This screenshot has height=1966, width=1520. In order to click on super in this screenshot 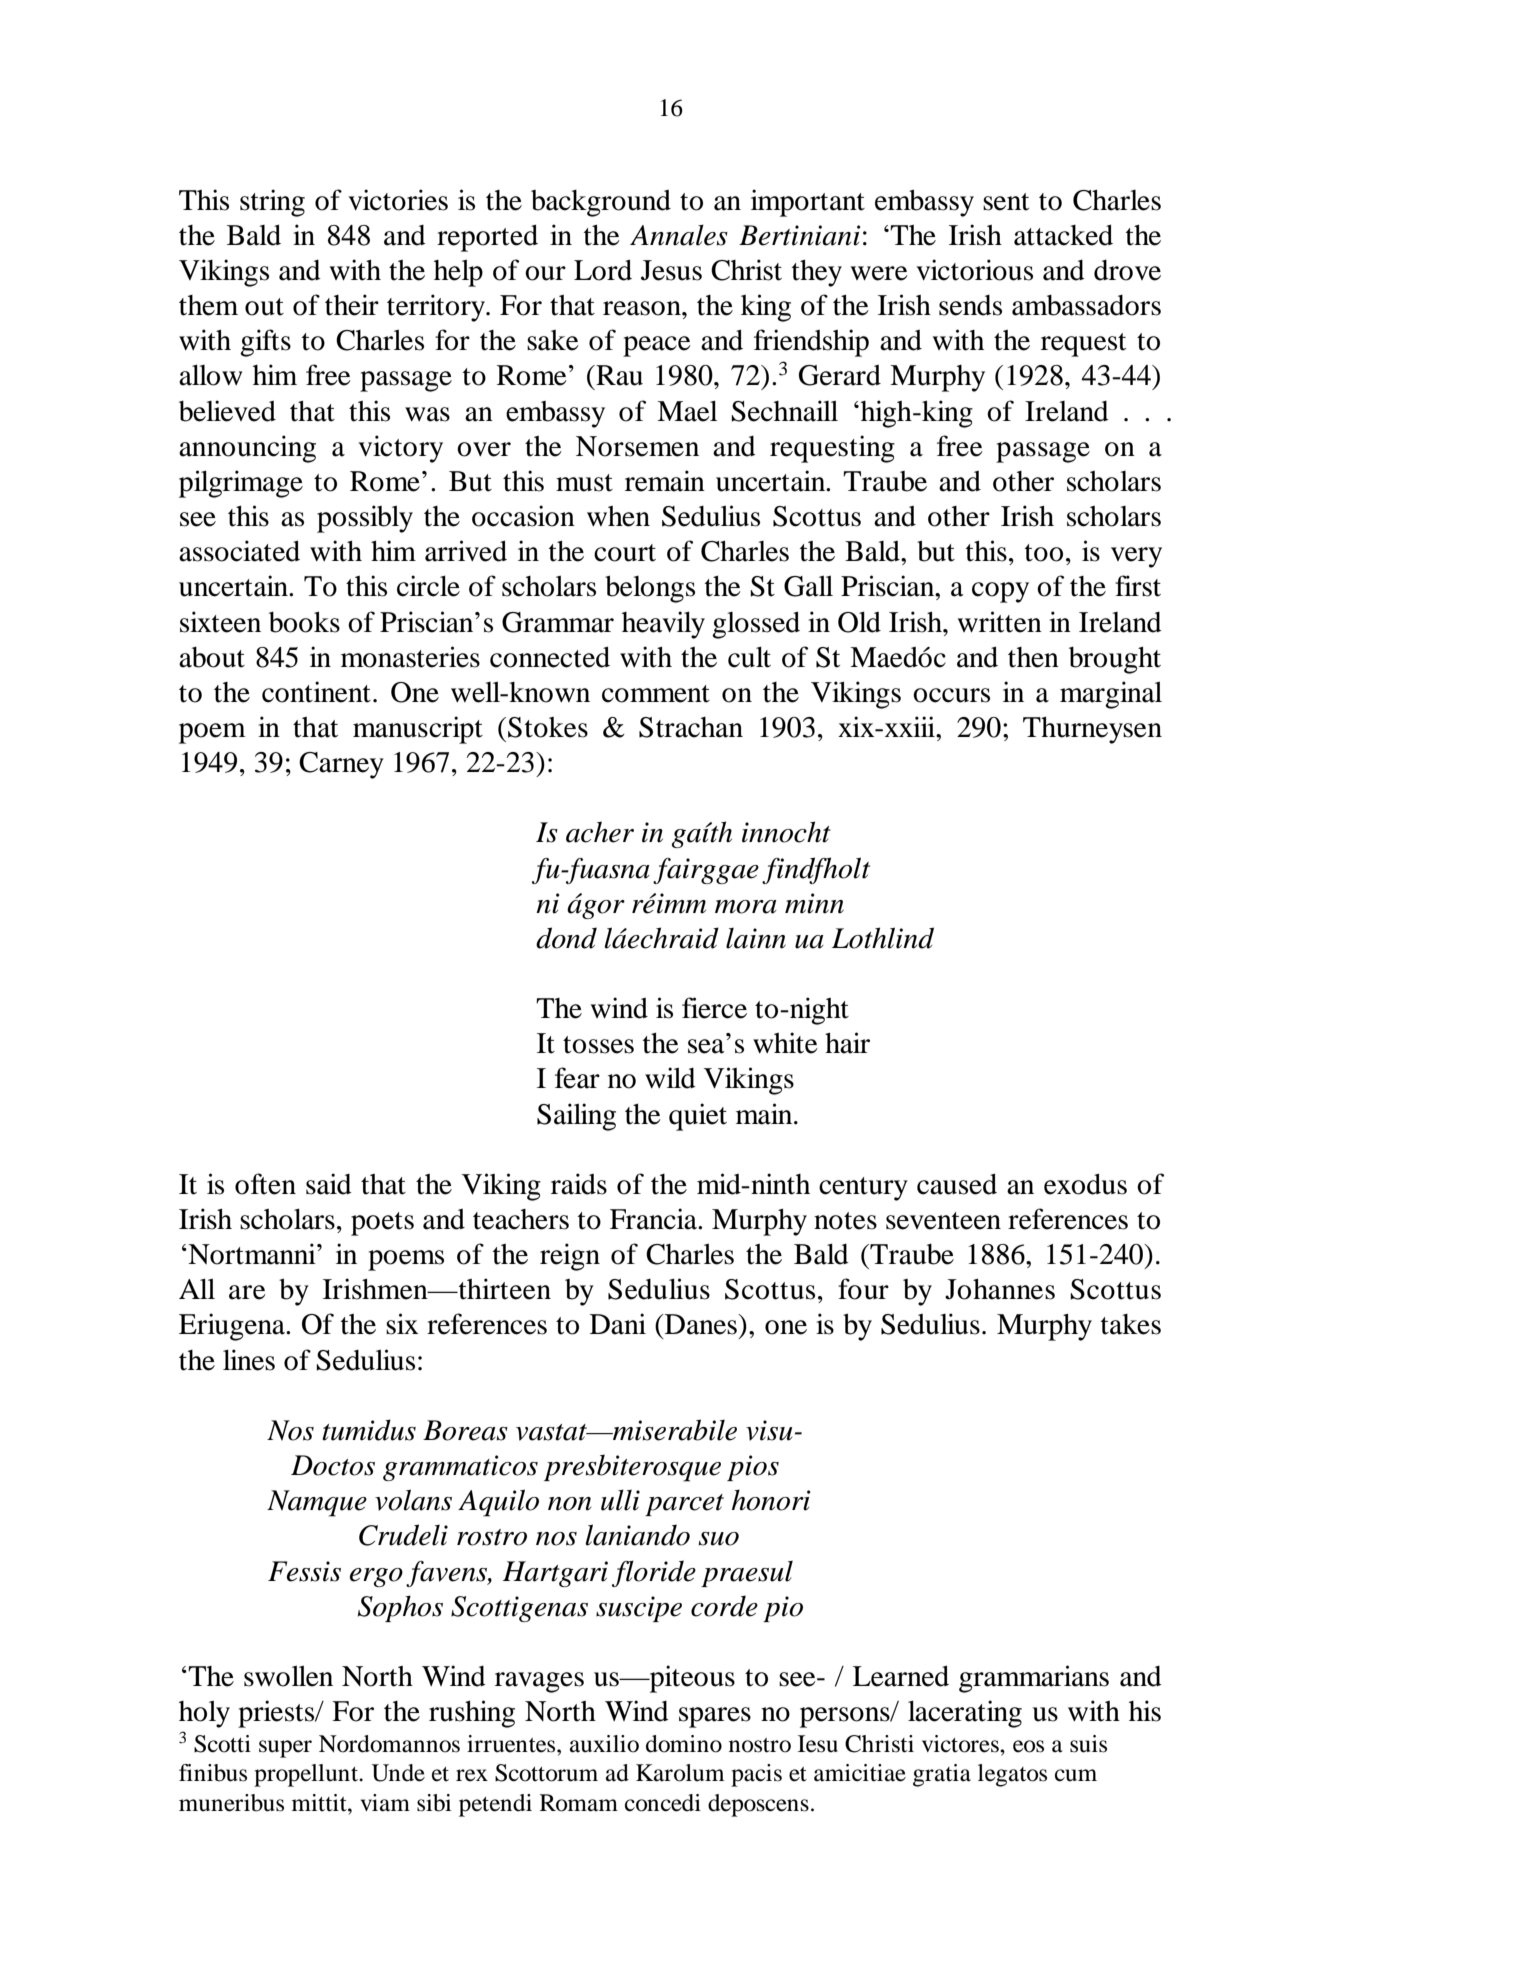, I will do `click(285, 1749)`.
